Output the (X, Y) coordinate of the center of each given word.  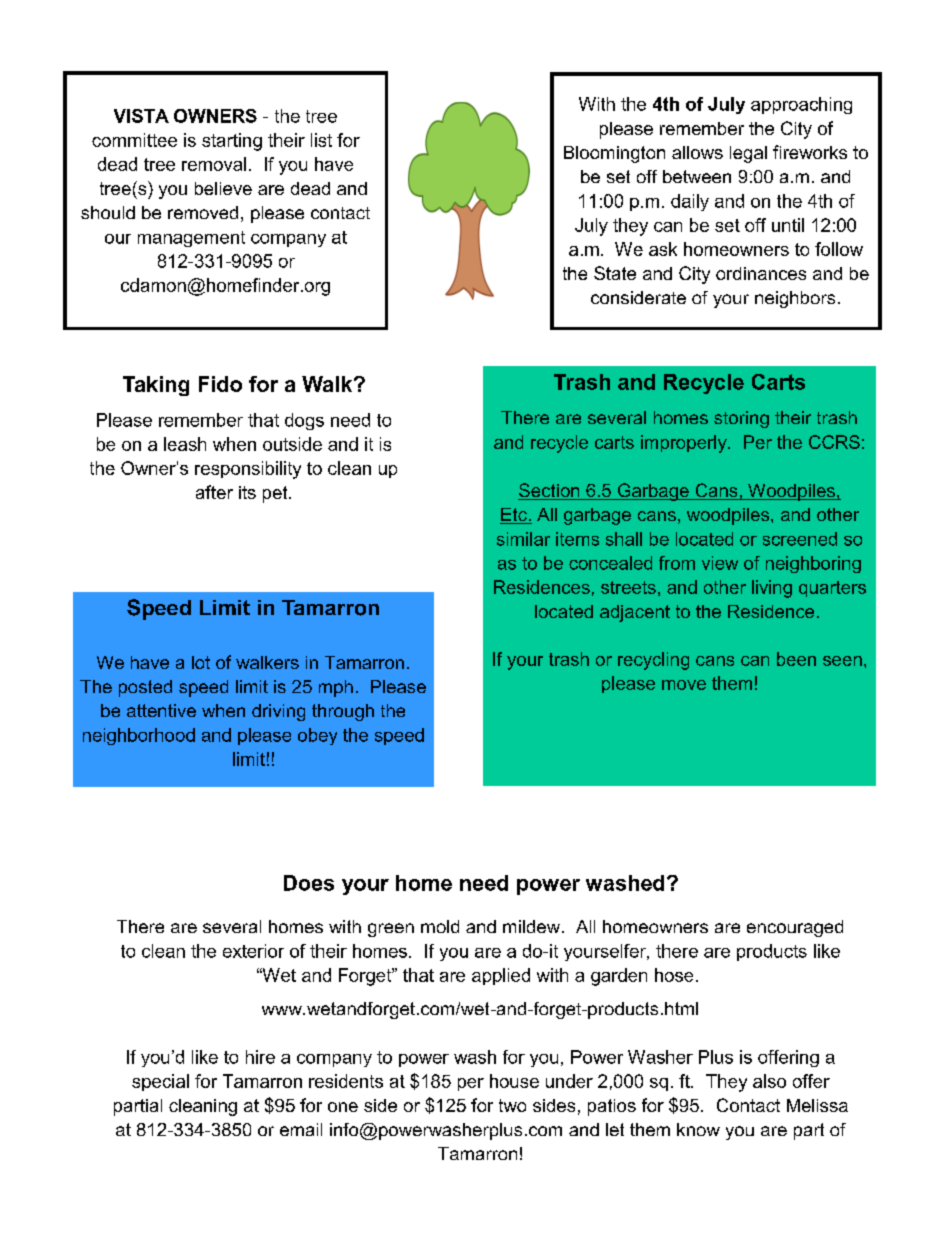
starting (232, 142)
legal (748, 154)
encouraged (795, 928)
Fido (220, 384)
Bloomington (614, 154)
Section (550, 491)
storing (741, 419)
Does (309, 883)
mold (440, 926)
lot (201, 662)
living (772, 589)
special (160, 1082)
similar (523, 539)
